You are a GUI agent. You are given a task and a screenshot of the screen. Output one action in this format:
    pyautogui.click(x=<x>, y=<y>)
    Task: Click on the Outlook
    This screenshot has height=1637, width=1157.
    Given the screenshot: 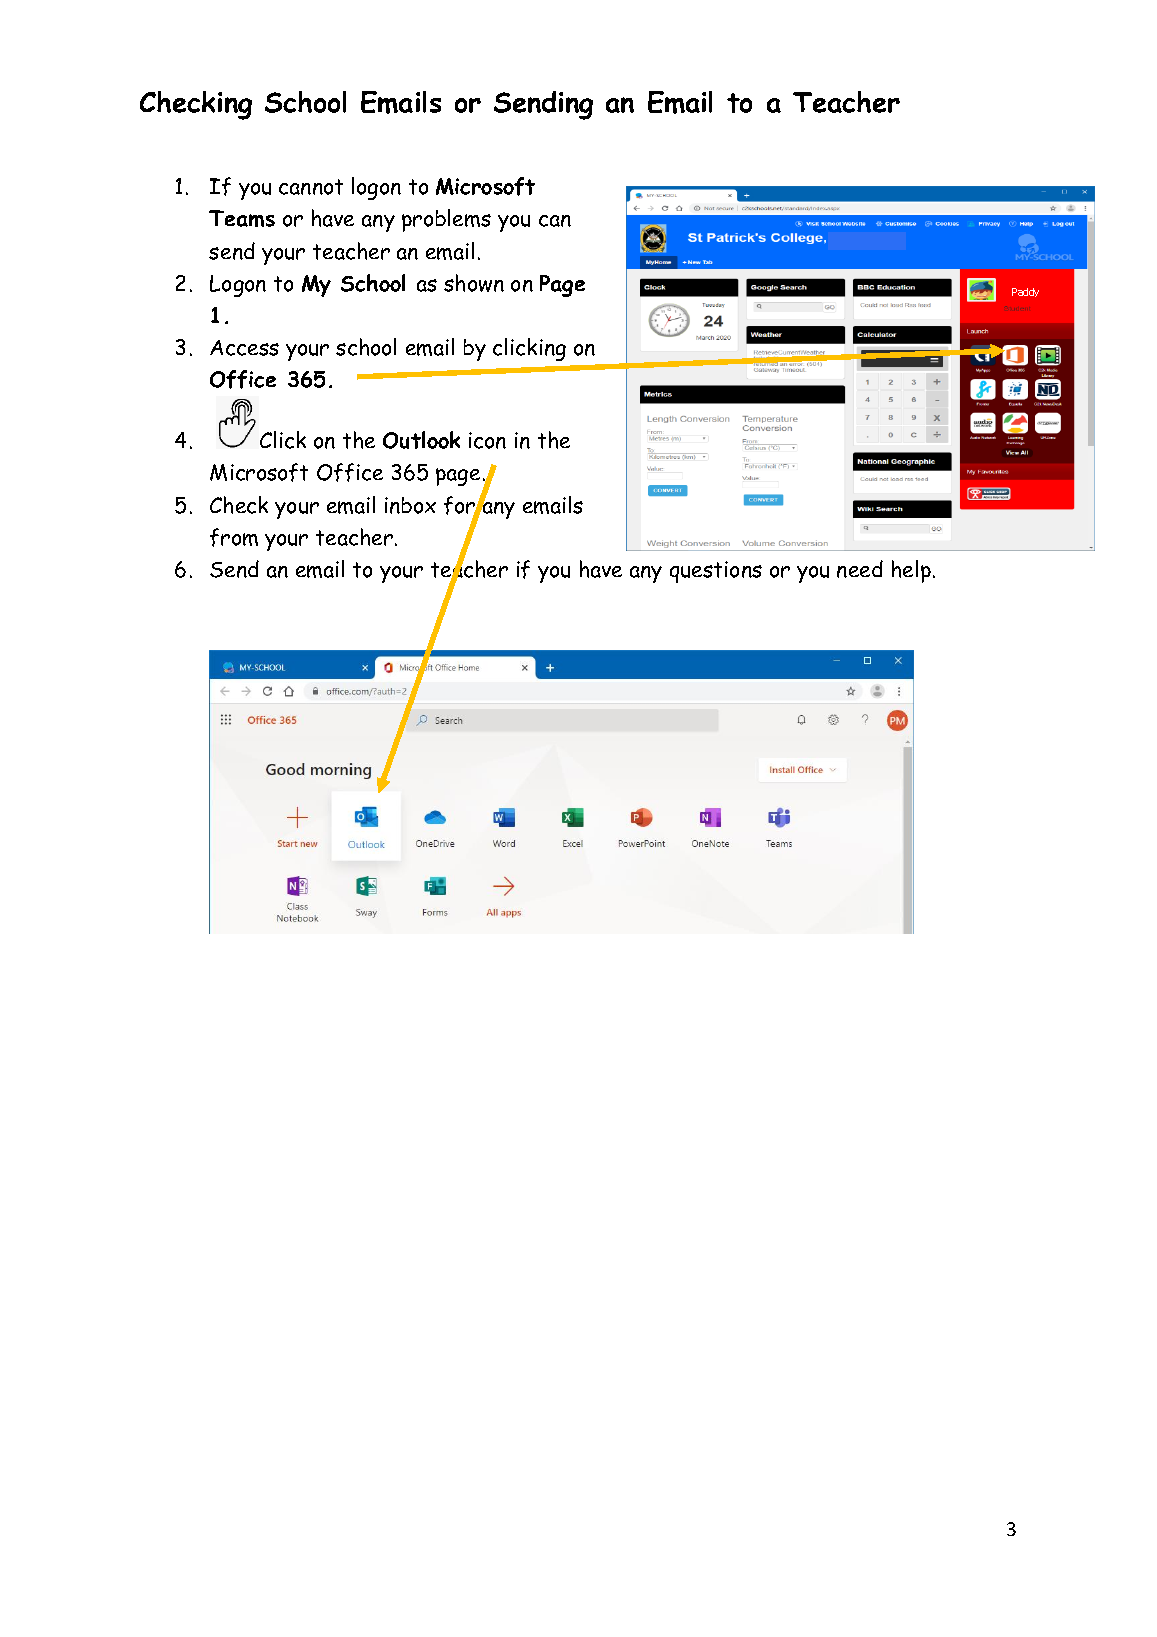 What is the action you would take?
    pyautogui.click(x=421, y=440)
